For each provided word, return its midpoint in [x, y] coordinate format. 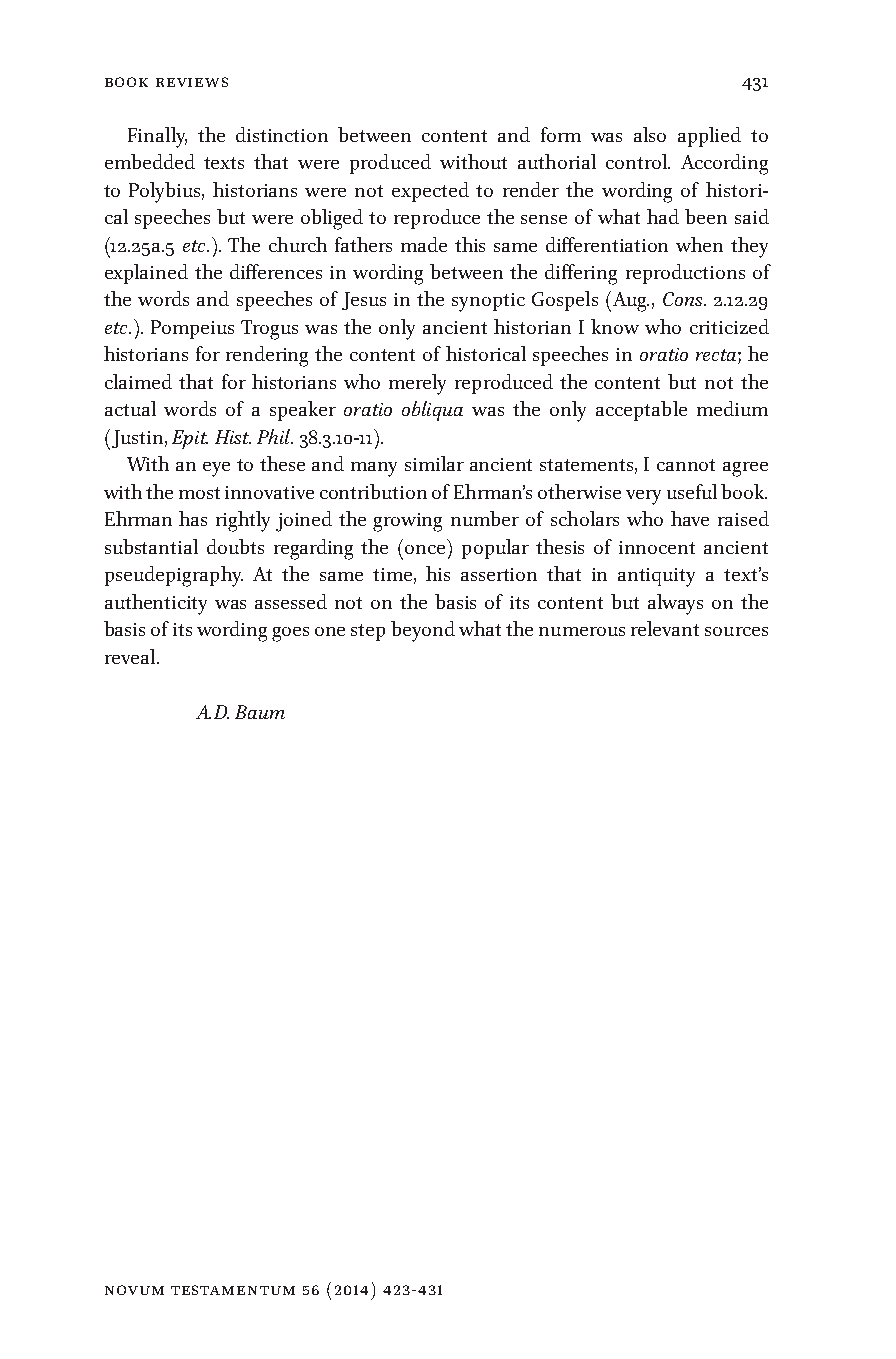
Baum [260, 712]
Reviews [192, 82]
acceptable [641, 411]
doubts [235, 546]
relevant [665, 628]
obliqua [432, 411]
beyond [423, 631]
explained [146, 274]
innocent [657, 547]
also [650, 134]
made [424, 244]
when [699, 244]
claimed [138, 381]
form [561, 134]
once [425, 549]
